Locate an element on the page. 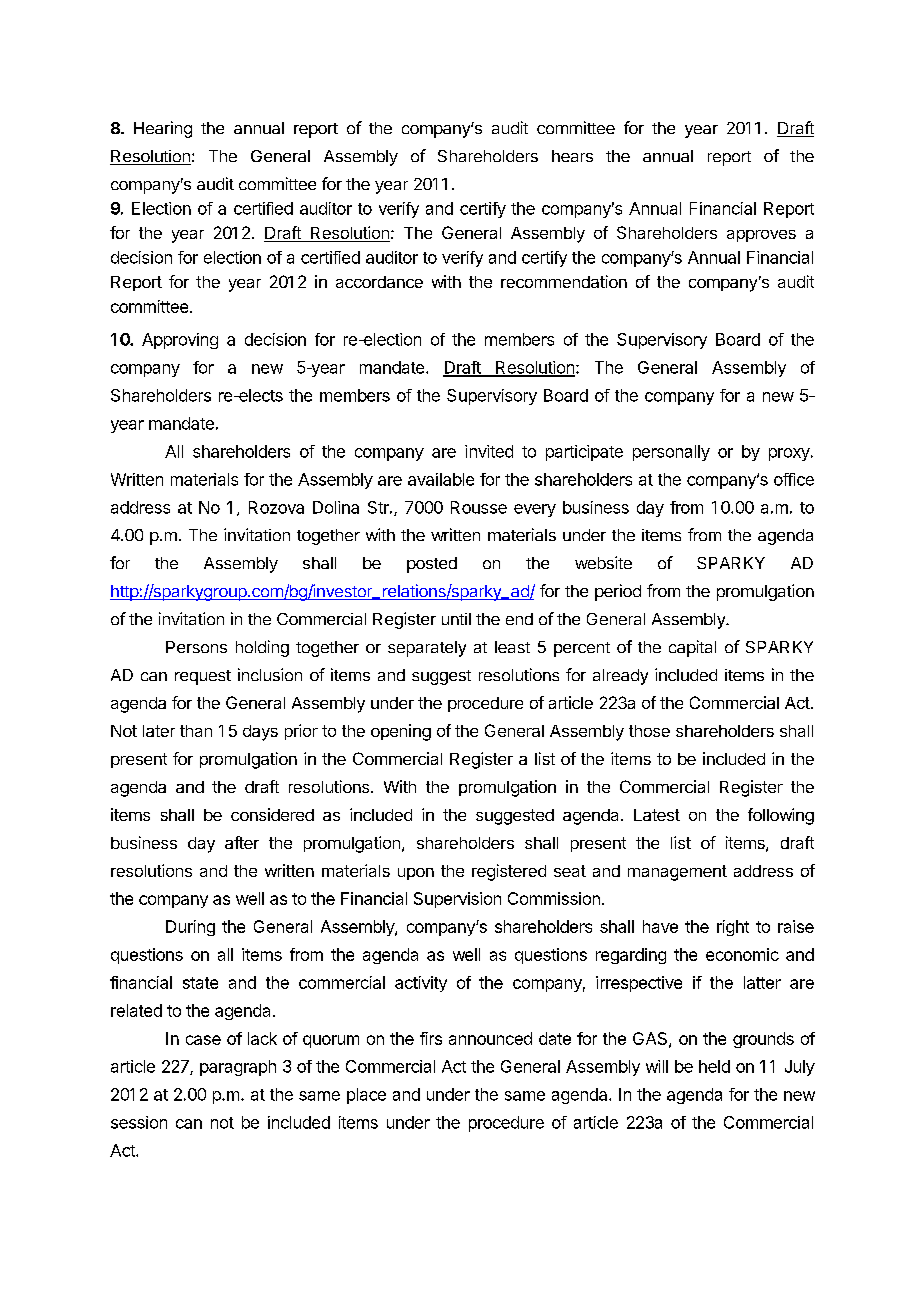  paragraph is located at coordinates (238, 1068).
